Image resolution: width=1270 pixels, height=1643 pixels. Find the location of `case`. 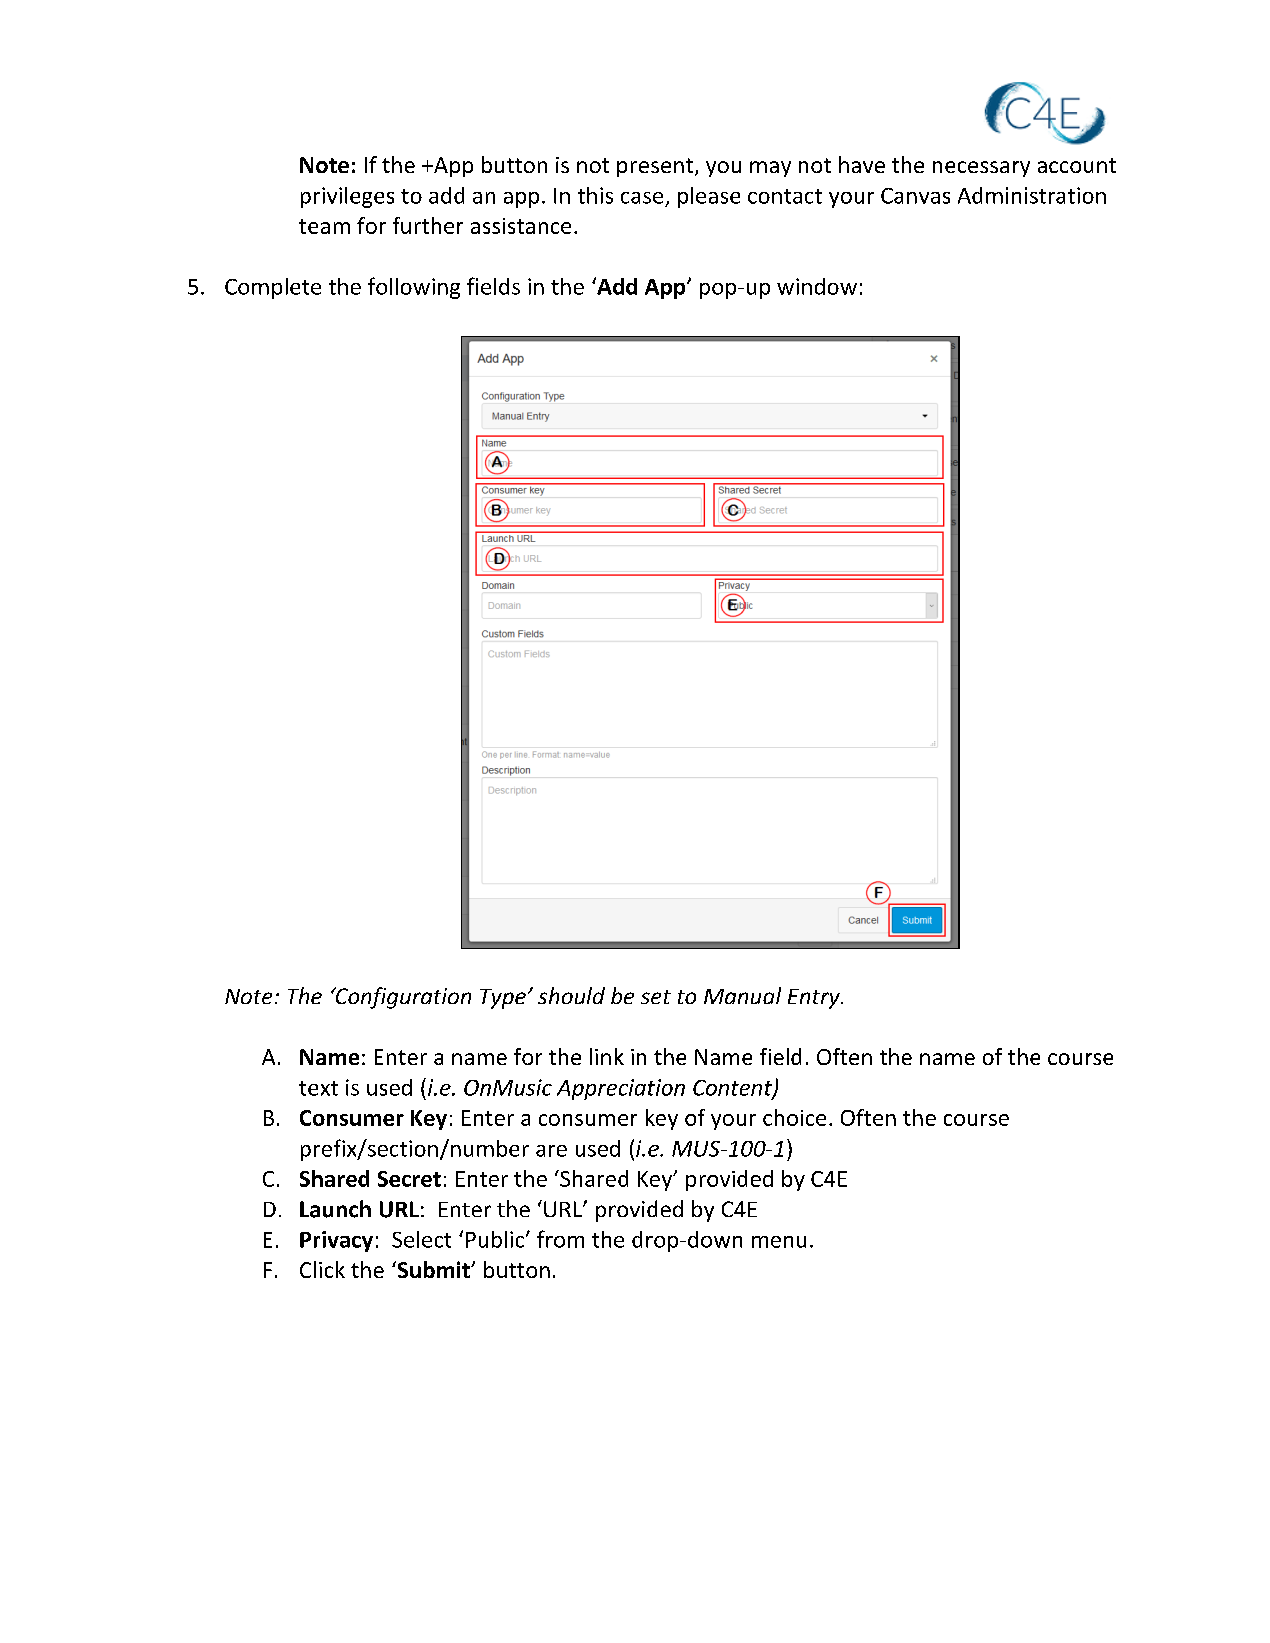

case is located at coordinates (642, 198).
